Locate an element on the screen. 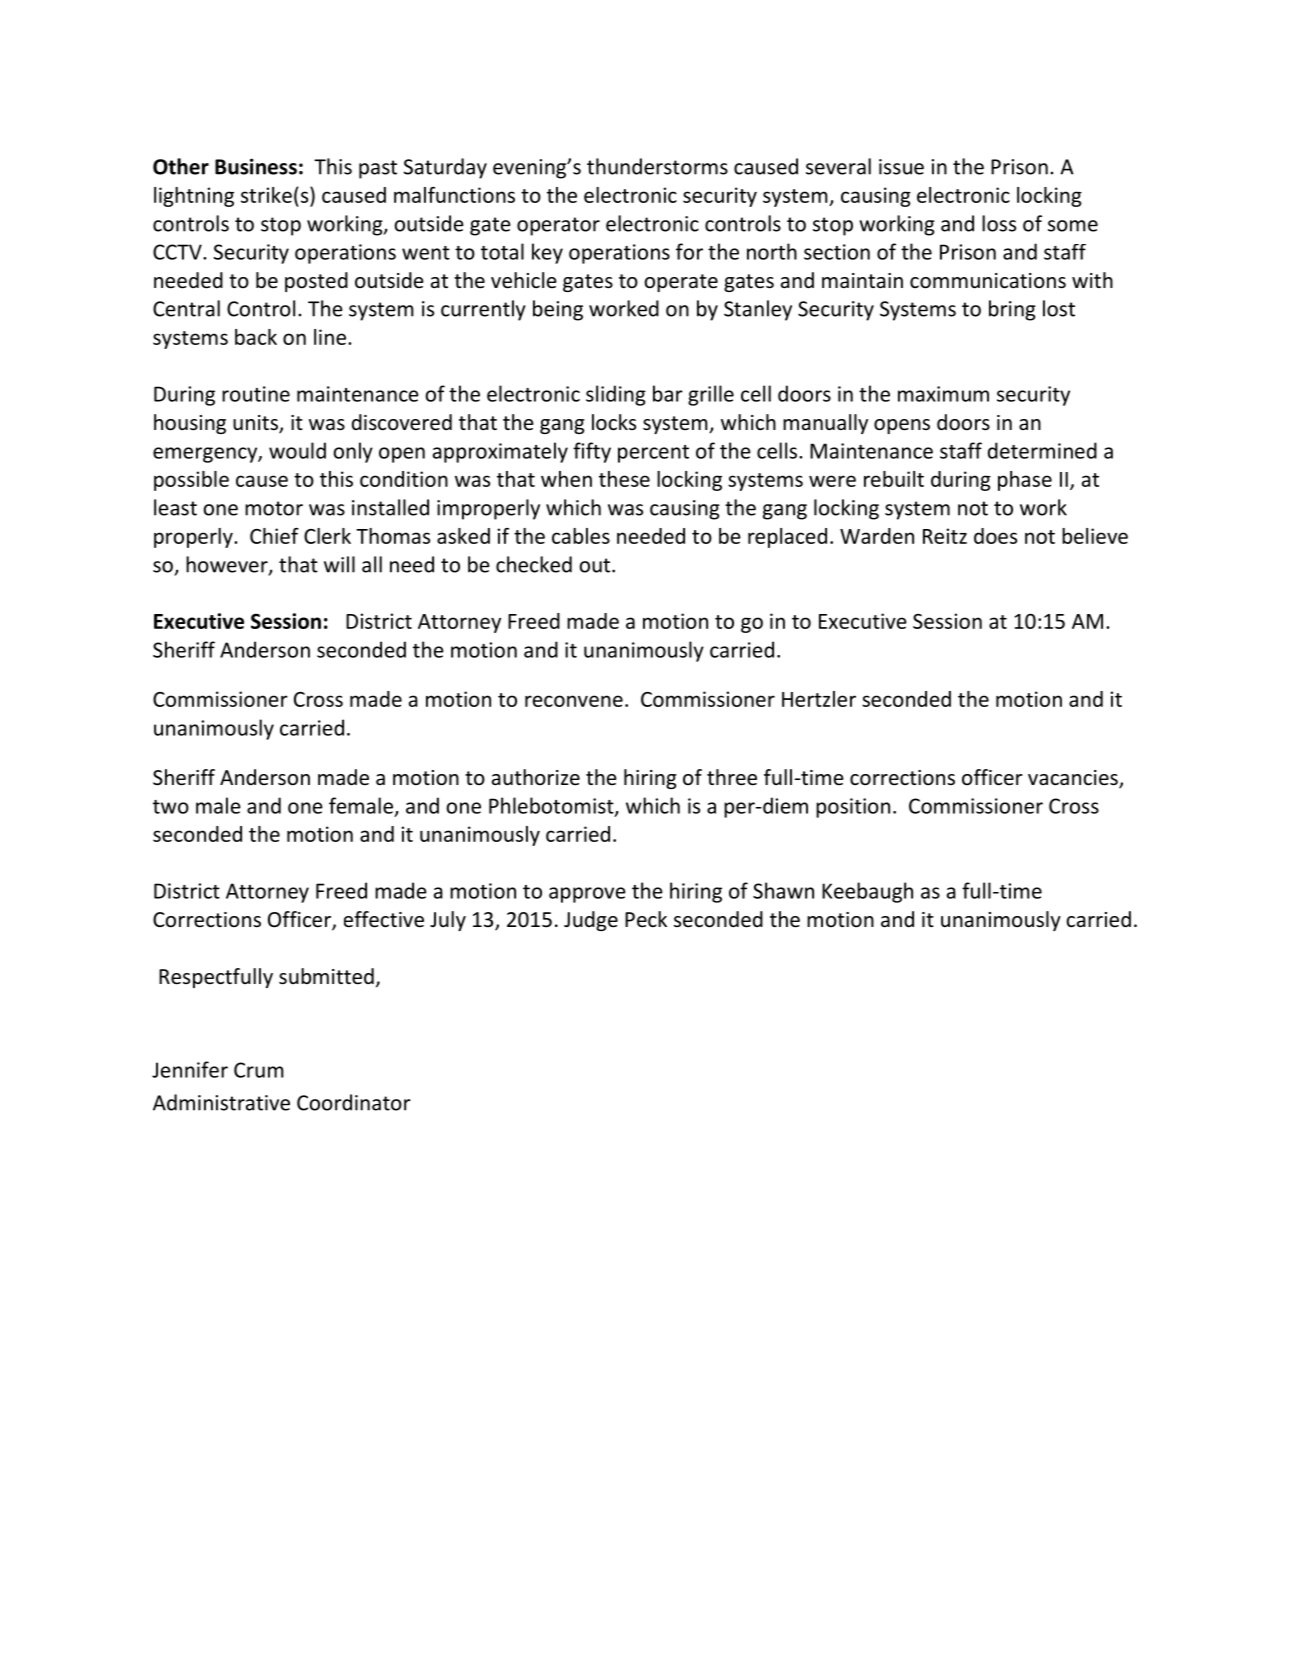  thunderstorms is located at coordinates (657, 166).
